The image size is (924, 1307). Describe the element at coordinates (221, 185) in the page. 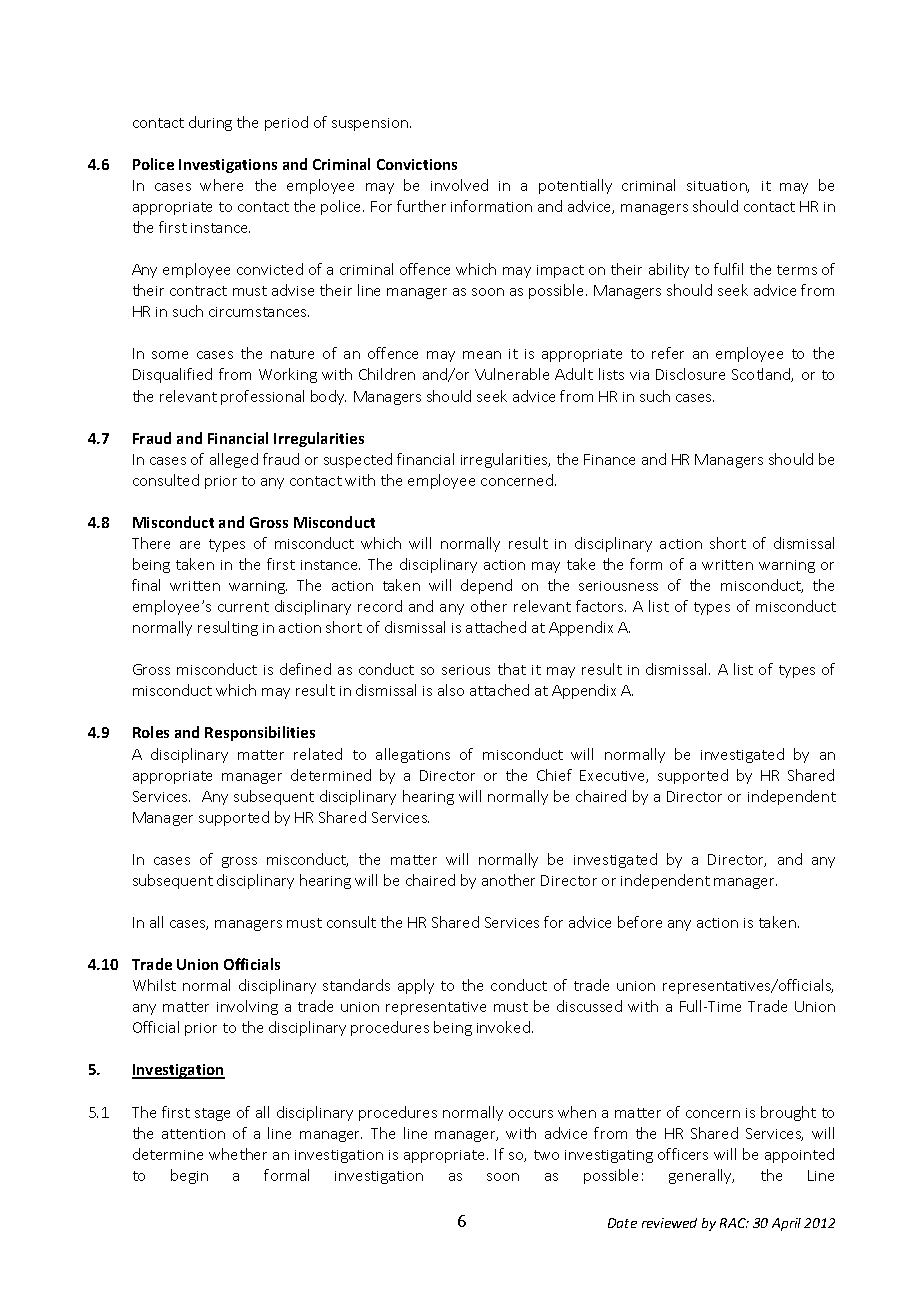

I see `where` at that location.
